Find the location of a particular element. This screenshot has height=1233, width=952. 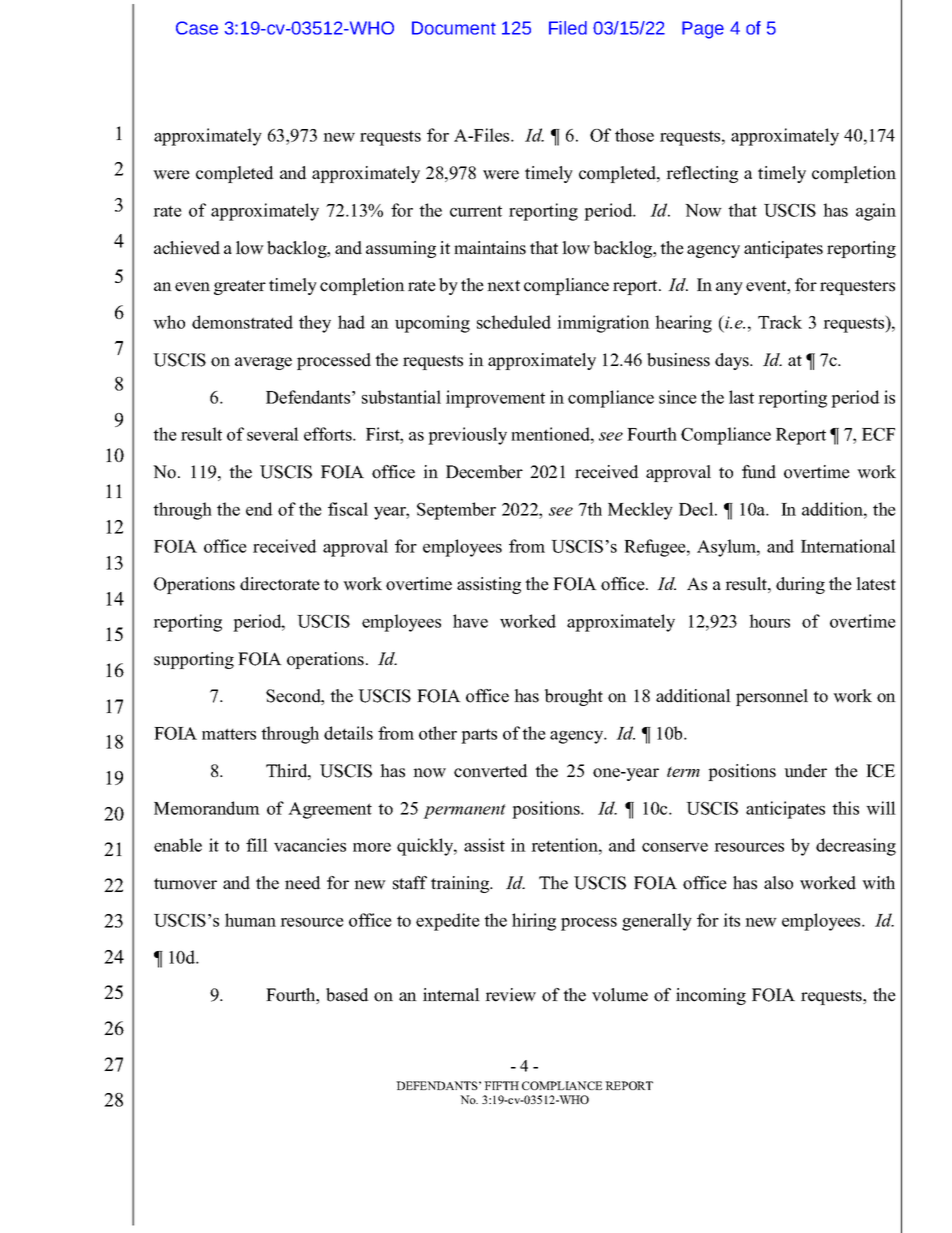

personnel is located at coordinates (772, 697).
